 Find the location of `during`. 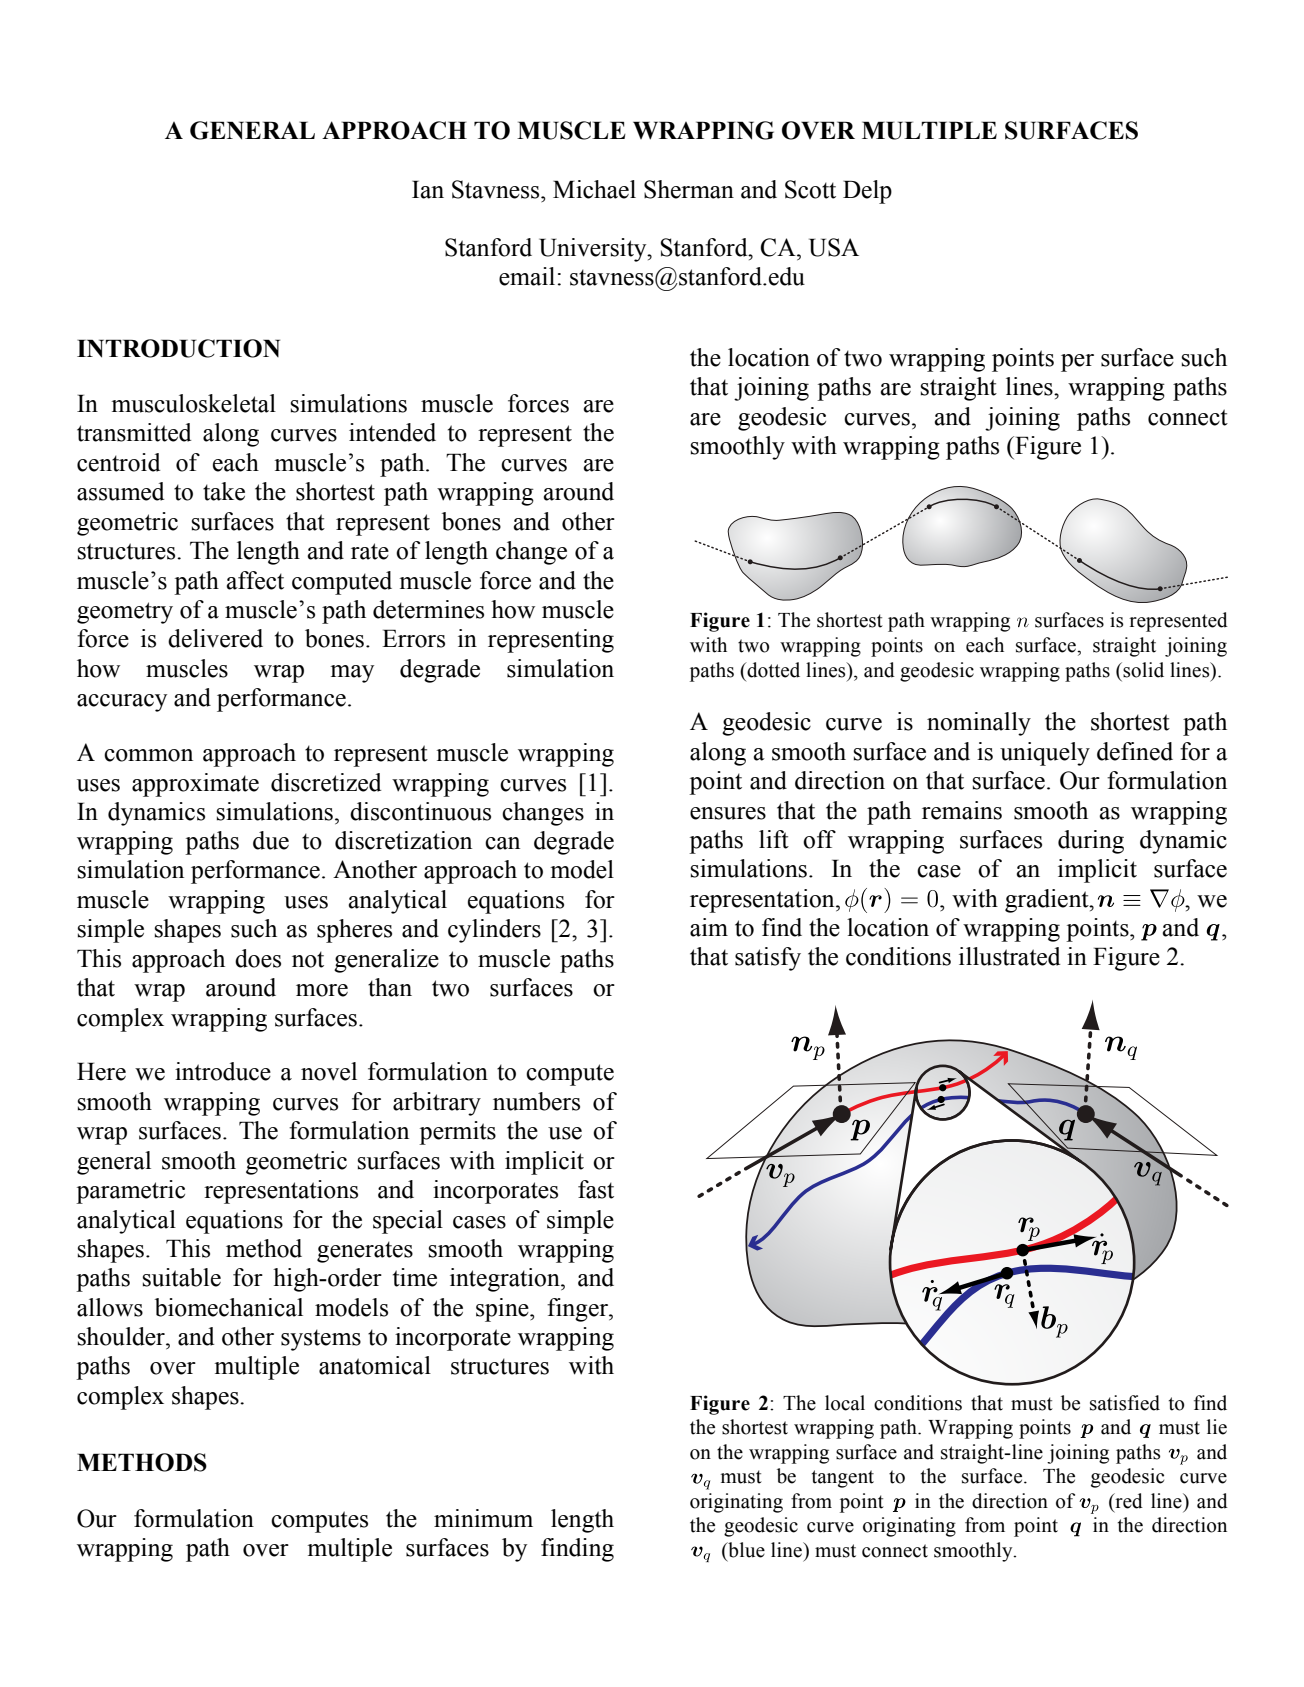

during is located at coordinates (1091, 842).
